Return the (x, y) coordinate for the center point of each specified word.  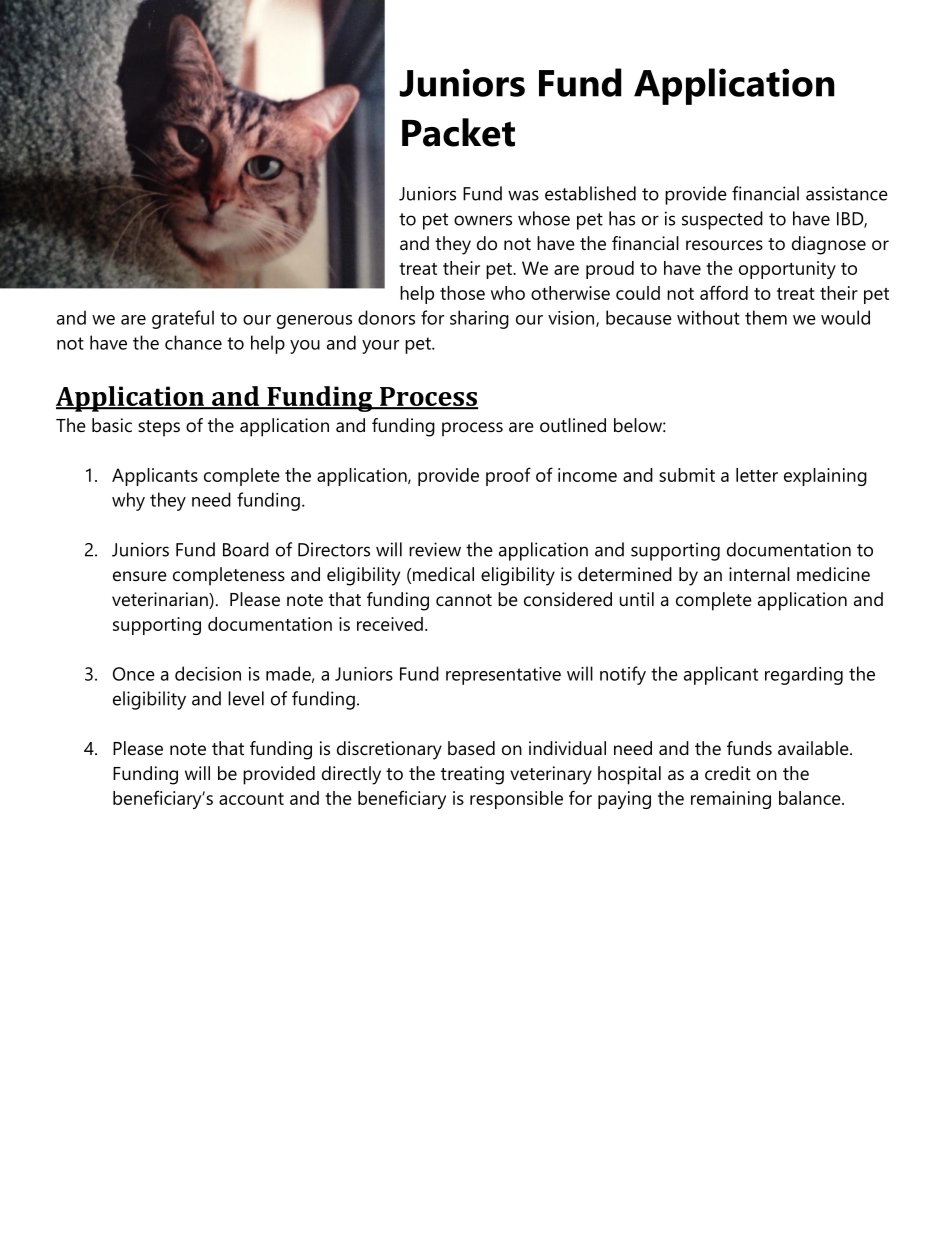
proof (508, 476)
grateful (183, 319)
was (523, 195)
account (251, 799)
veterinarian (161, 600)
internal (759, 574)
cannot (464, 600)
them (766, 317)
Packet (458, 132)
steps (159, 428)
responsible (516, 800)
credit (728, 773)
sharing (479, 319)
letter (757, 475)
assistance (847, 193)
